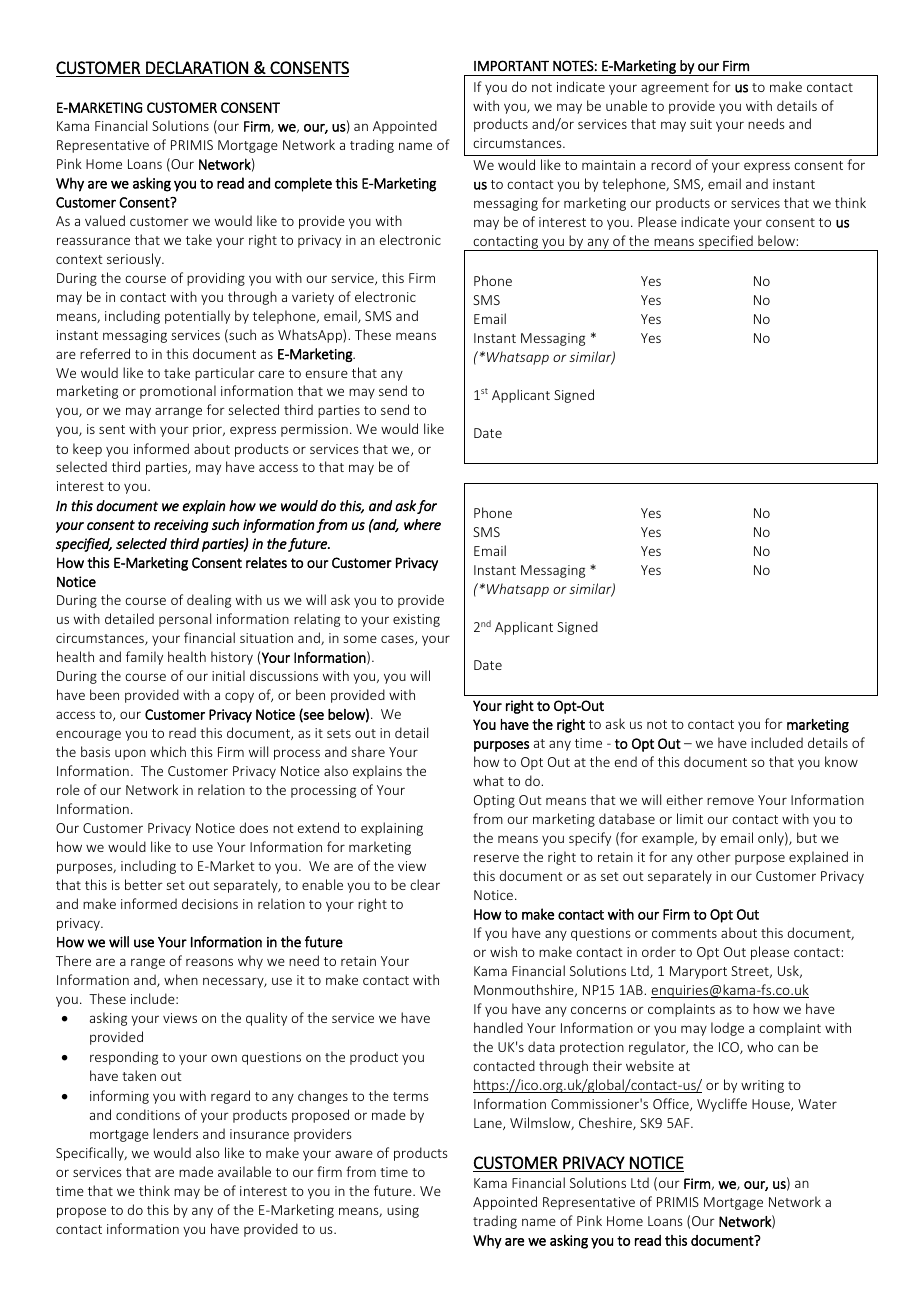 This screenshot has width=924, height=1308. Describe the element at coordinates (841, 761) in the screenshot. I see `know` at that location.
